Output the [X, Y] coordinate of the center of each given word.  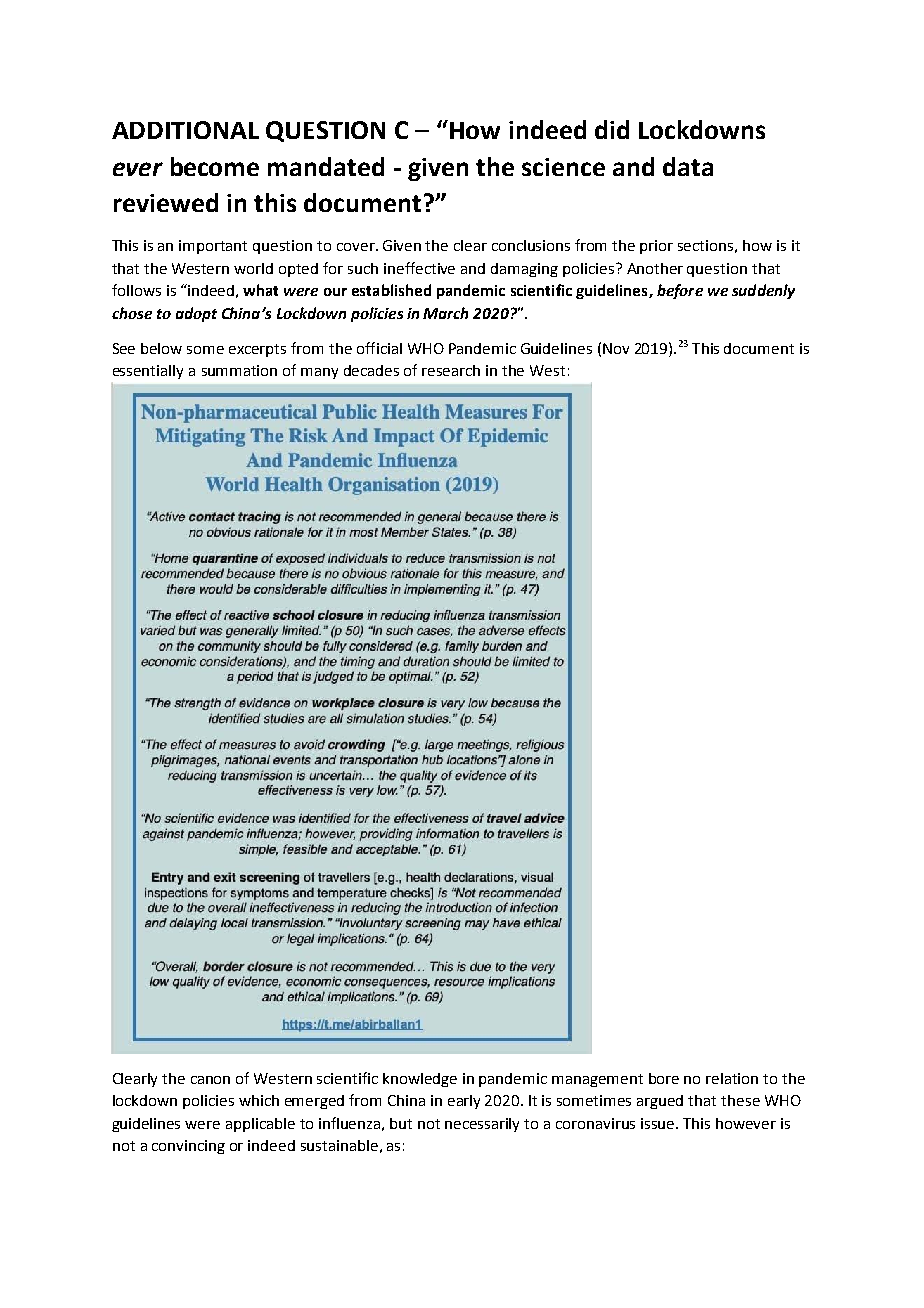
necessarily [482, 1125]
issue [659, 1123]
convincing [188, 1147]
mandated [326, 166]
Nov [616, 348]
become [215, 166]
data [688, 166]
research [451, 370]
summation [239, 370]
